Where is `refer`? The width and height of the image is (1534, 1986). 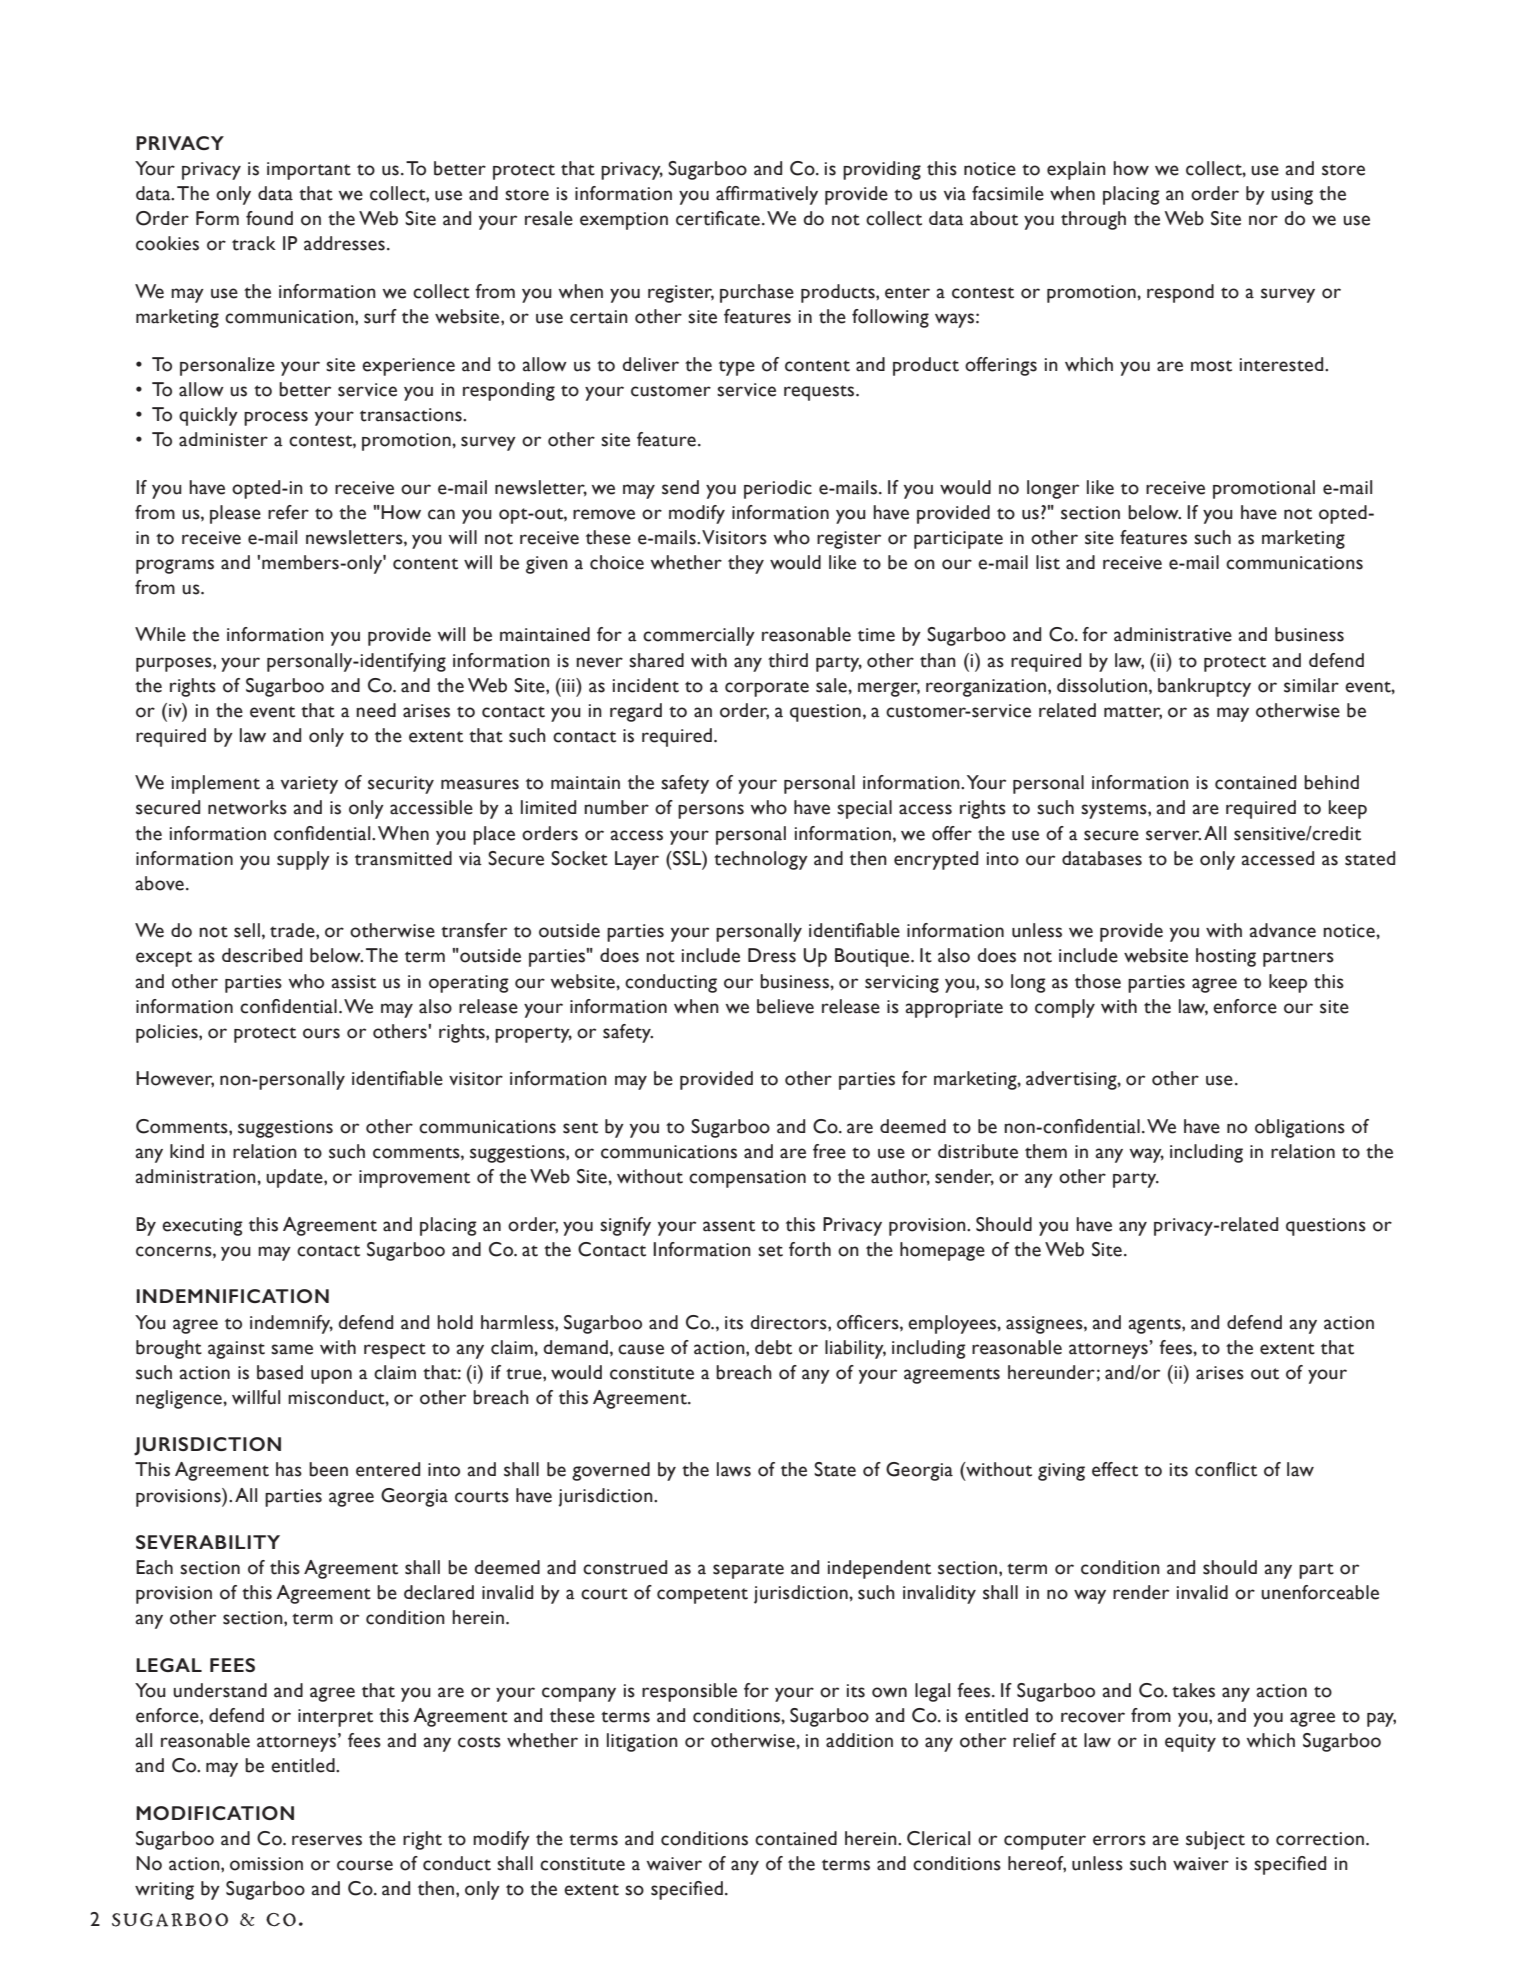
refer is located at coordinates (288, 512).
